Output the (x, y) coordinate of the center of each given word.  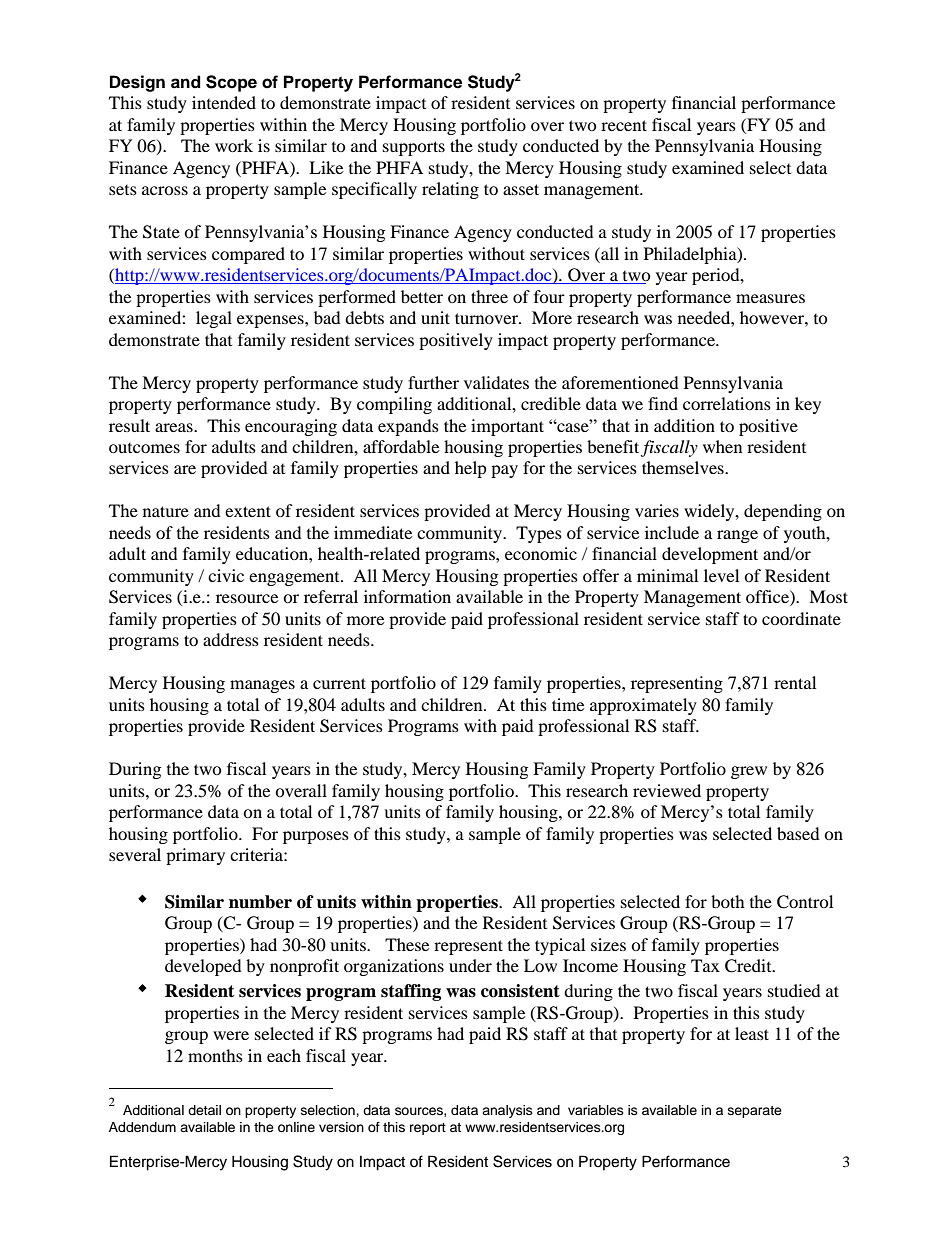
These (407, 944)
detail (204, 1110)
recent (624, 125)
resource (247, 598)
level (721, 575)
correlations (727, 403)
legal (214, 319)
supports (414, 148)
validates (496, 382)
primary (195, 856)
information (407, 596)
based (798, 833)
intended (224, 102)
